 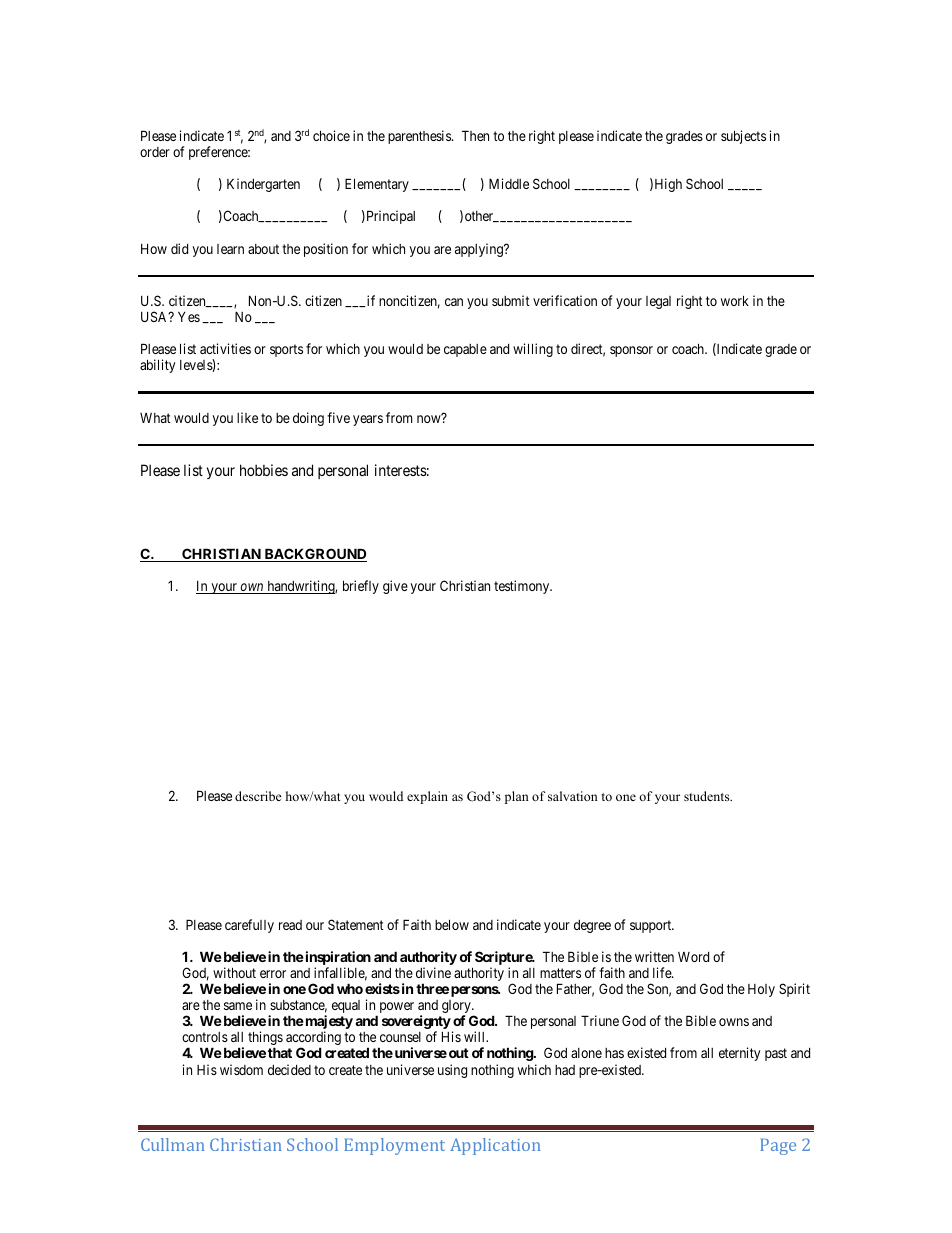 I want to click on describe, so click(x=258, y=796).
